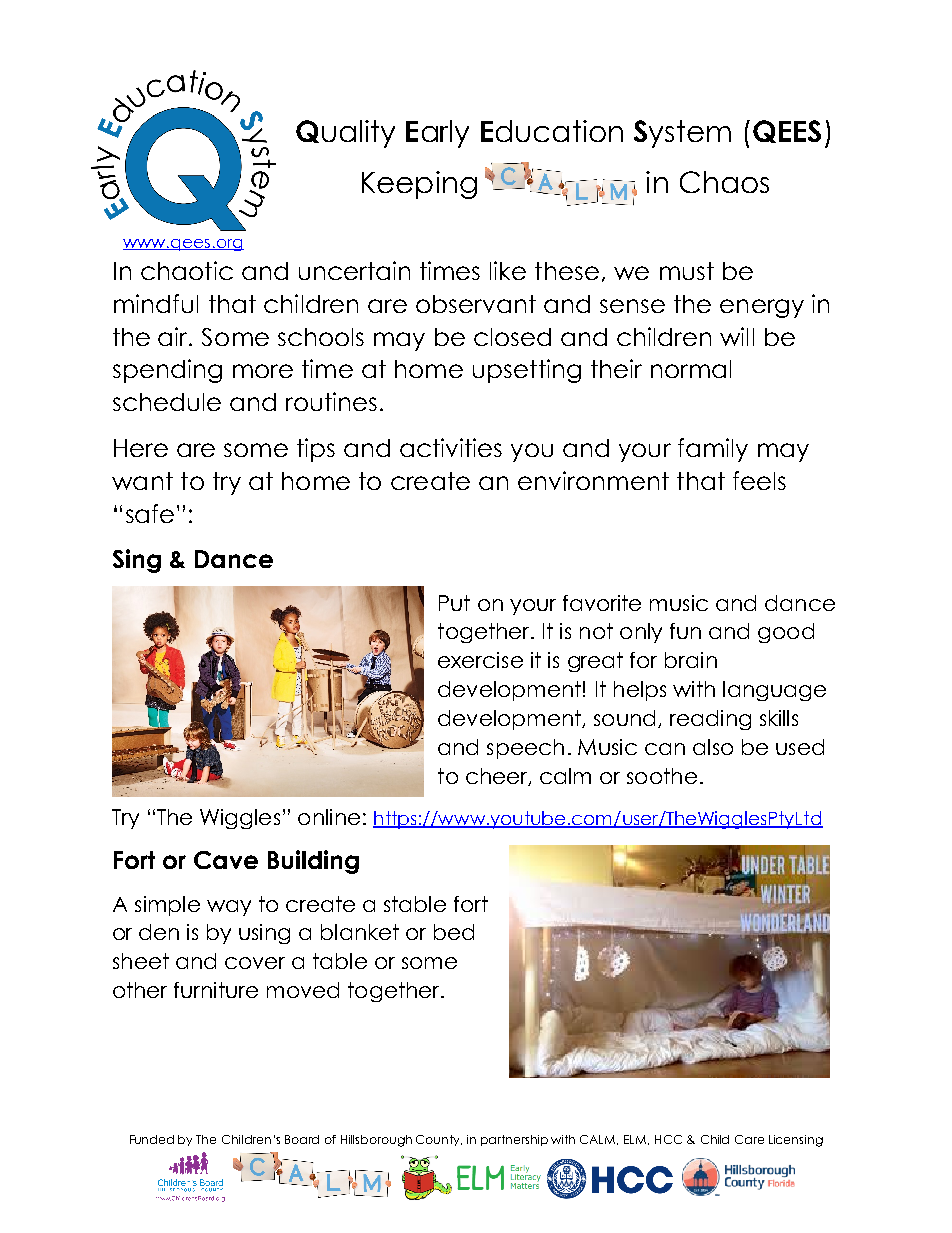  I want to click on brain, so click(691, 660).
